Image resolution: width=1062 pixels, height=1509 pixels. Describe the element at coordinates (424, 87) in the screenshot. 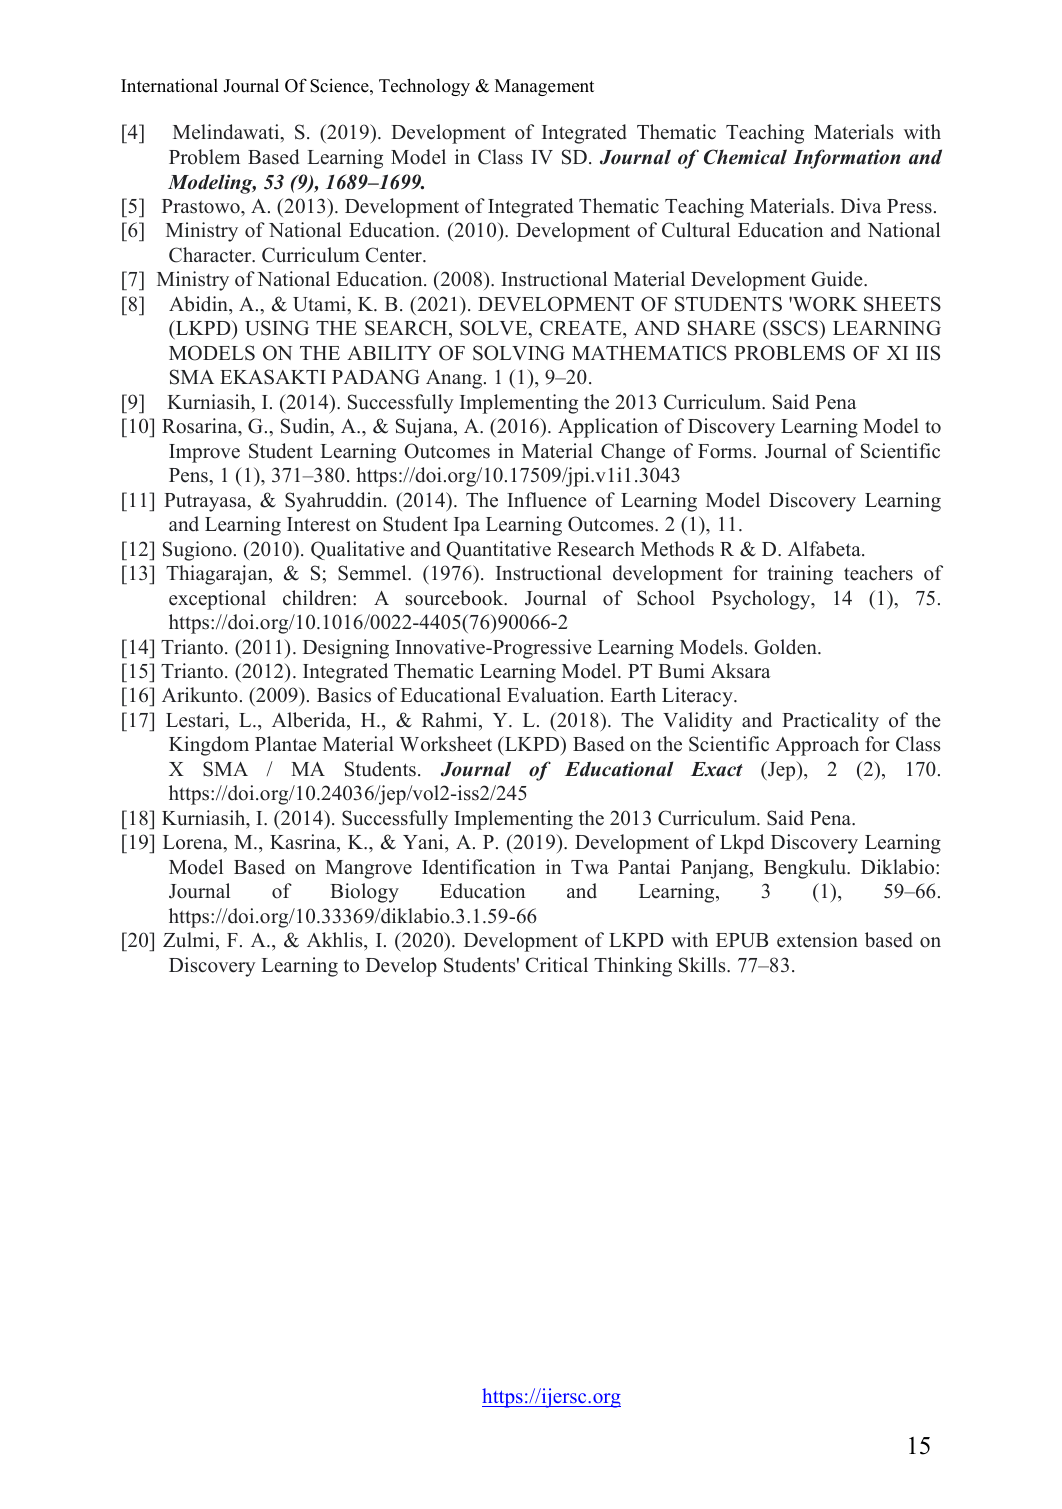

I see `Technology` at that location.
